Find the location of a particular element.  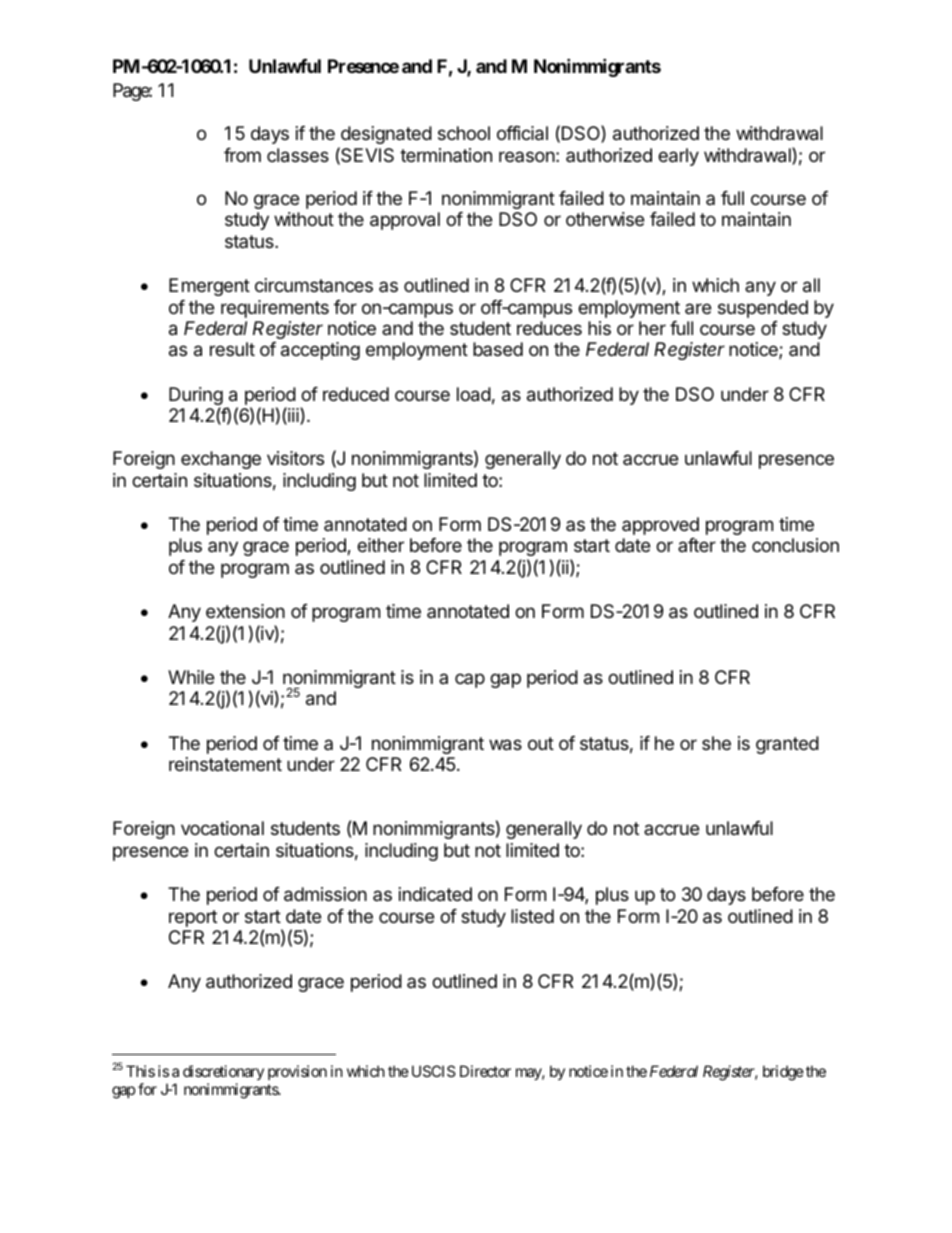

load is located at coordinates (474, 394).
